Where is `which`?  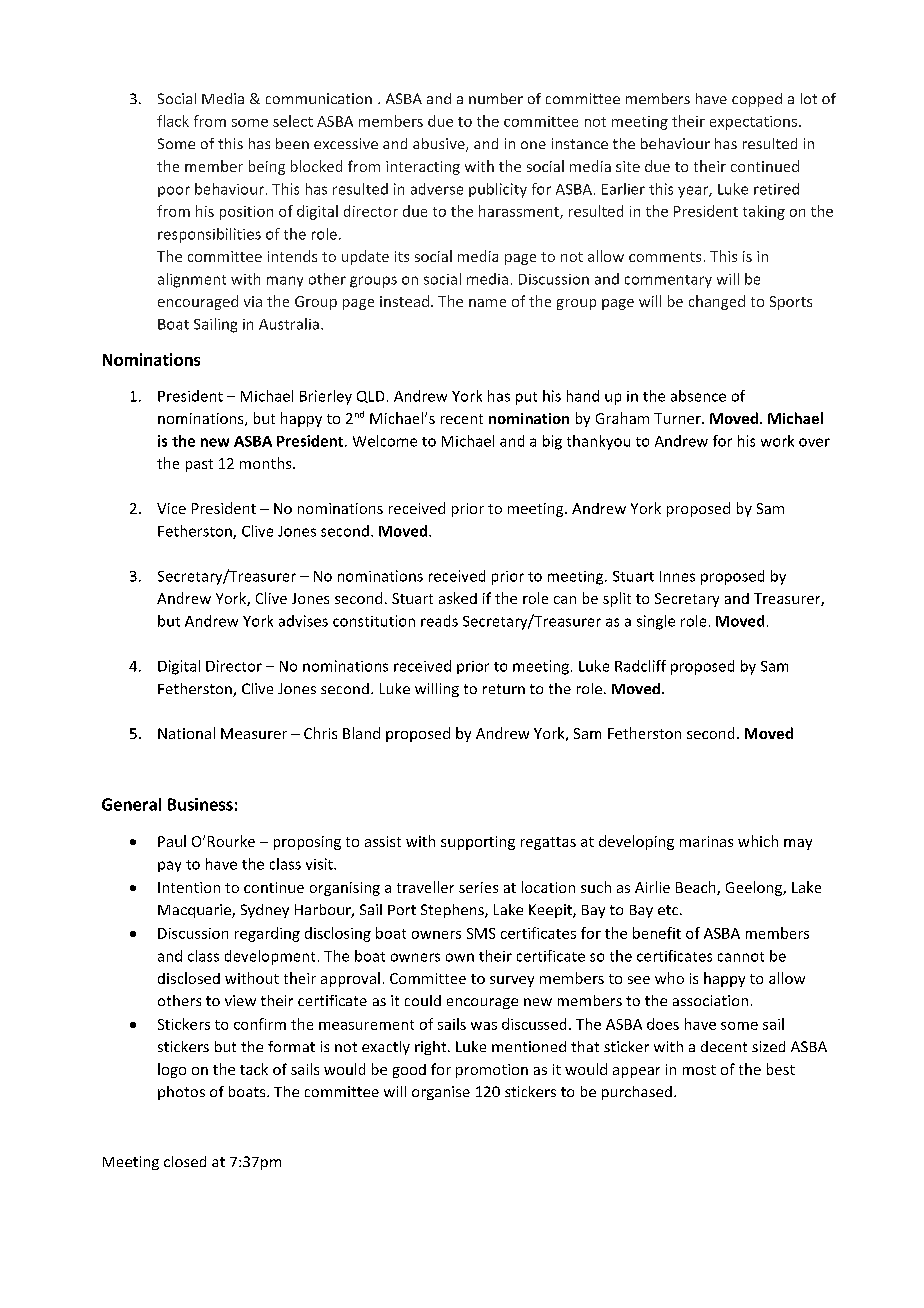 which is located at coordinates (758, 841).
